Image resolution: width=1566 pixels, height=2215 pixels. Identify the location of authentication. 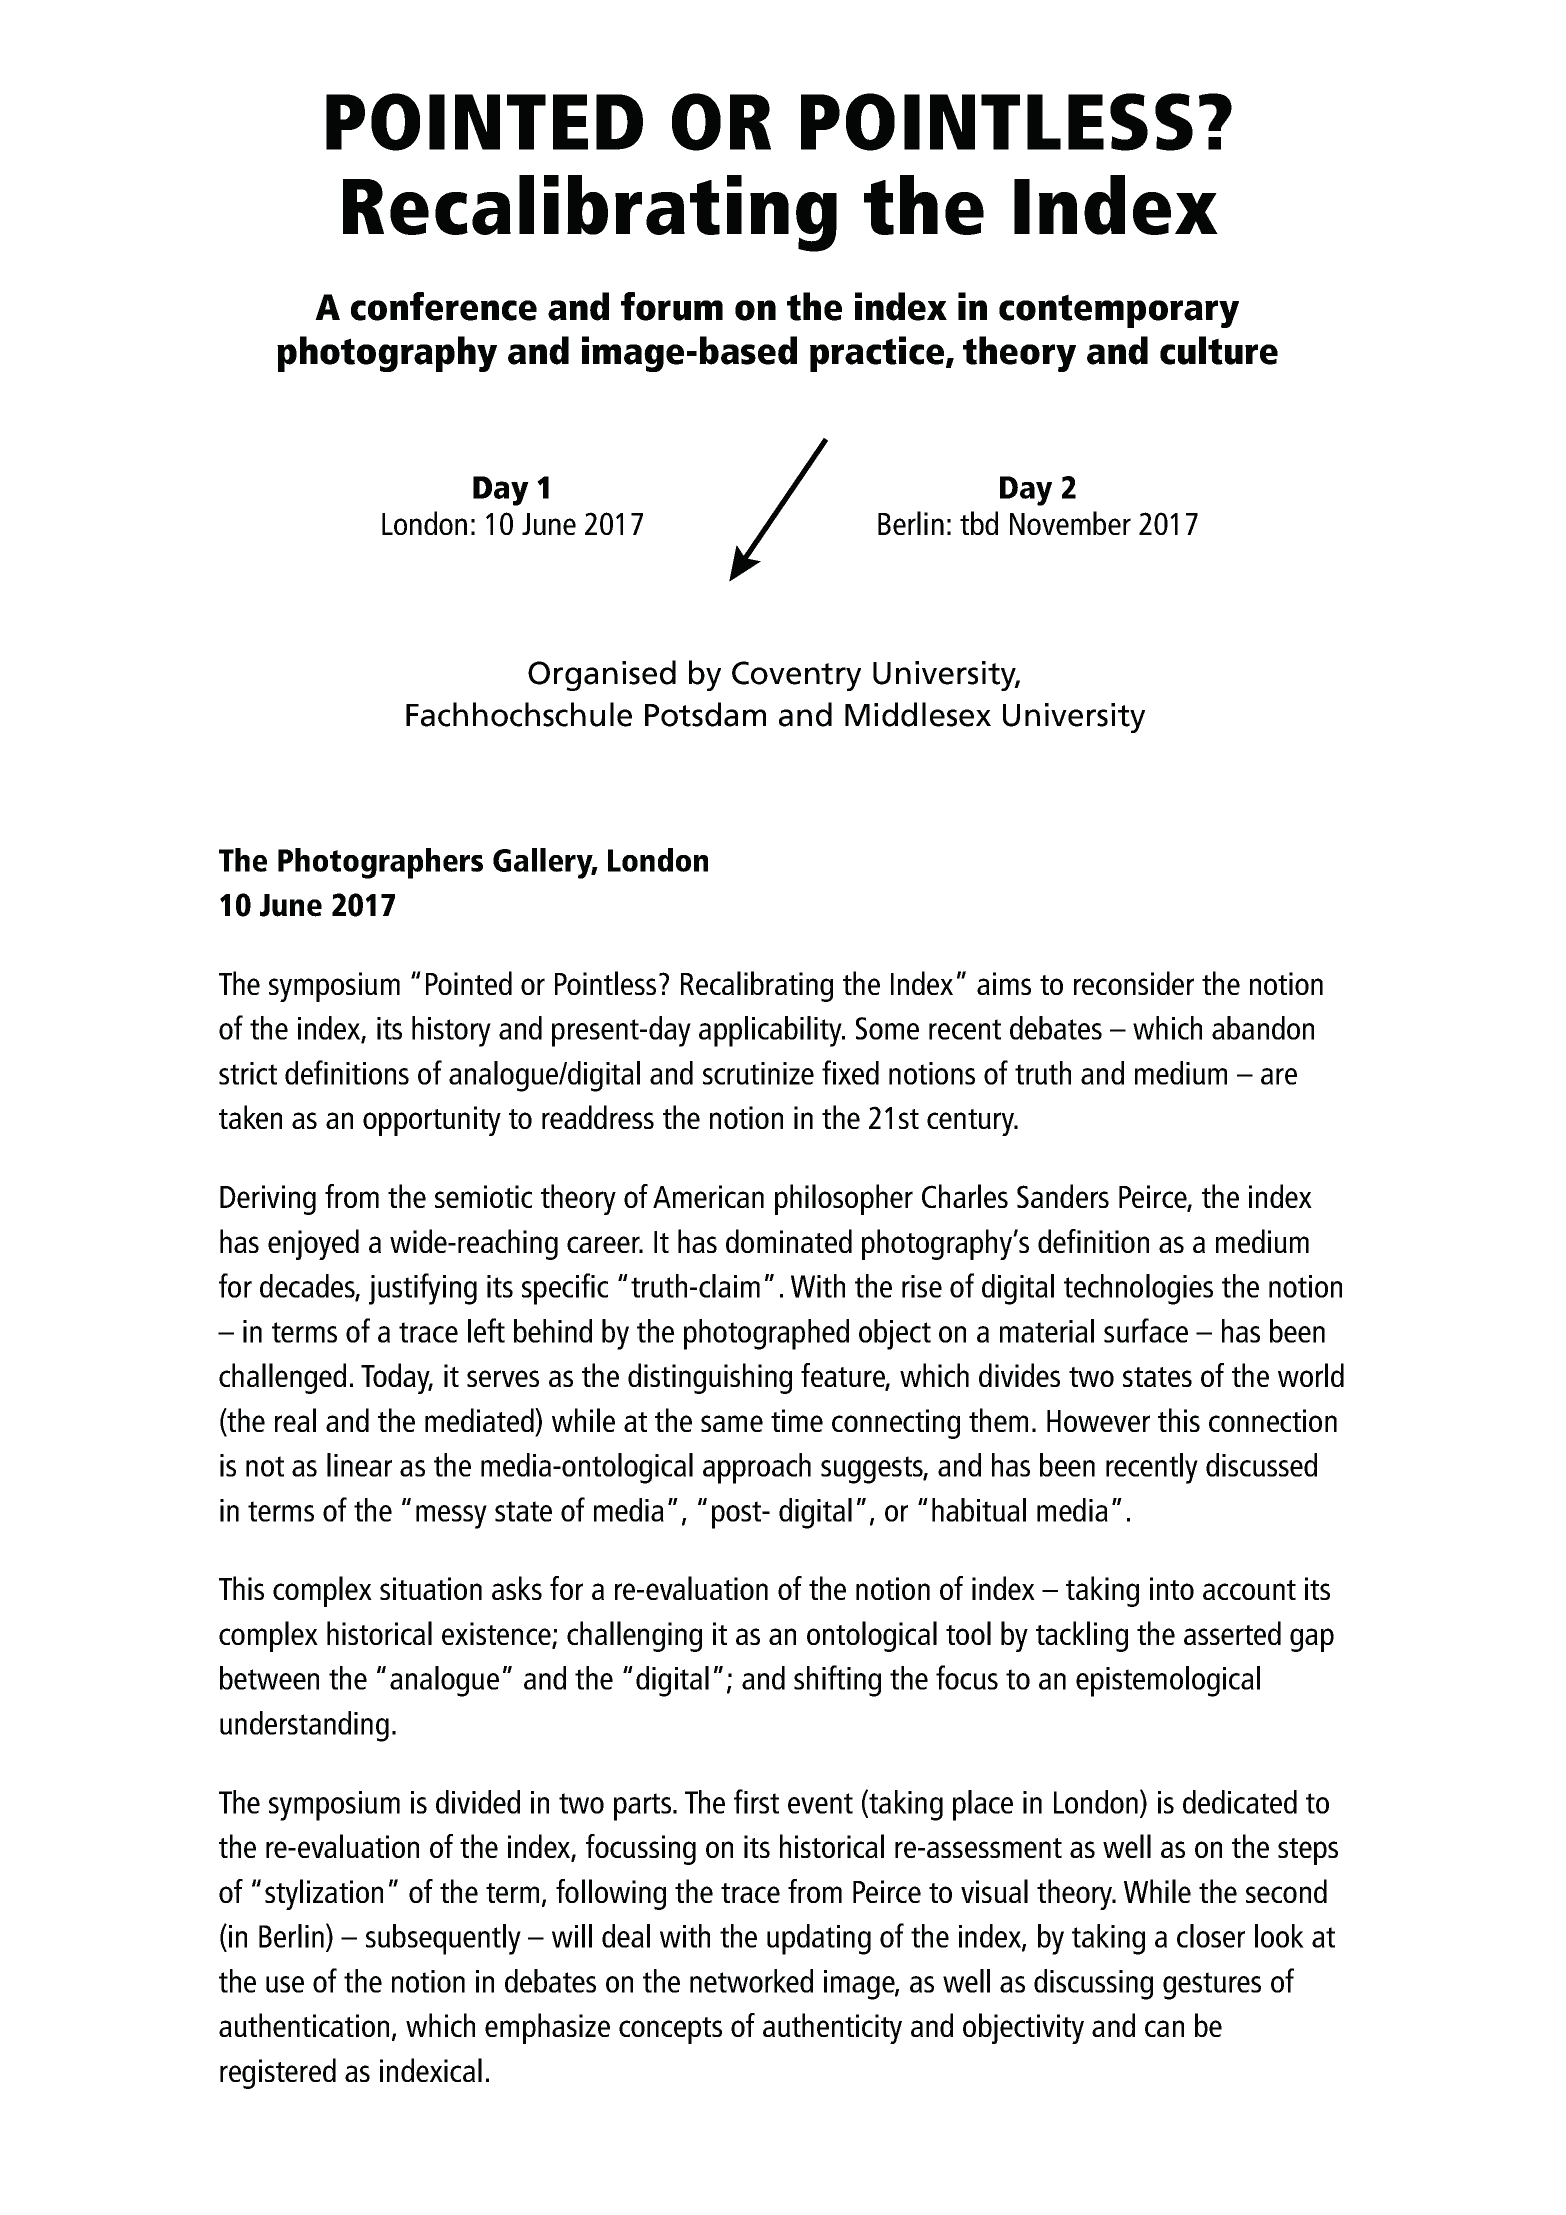
(304, 2025).
